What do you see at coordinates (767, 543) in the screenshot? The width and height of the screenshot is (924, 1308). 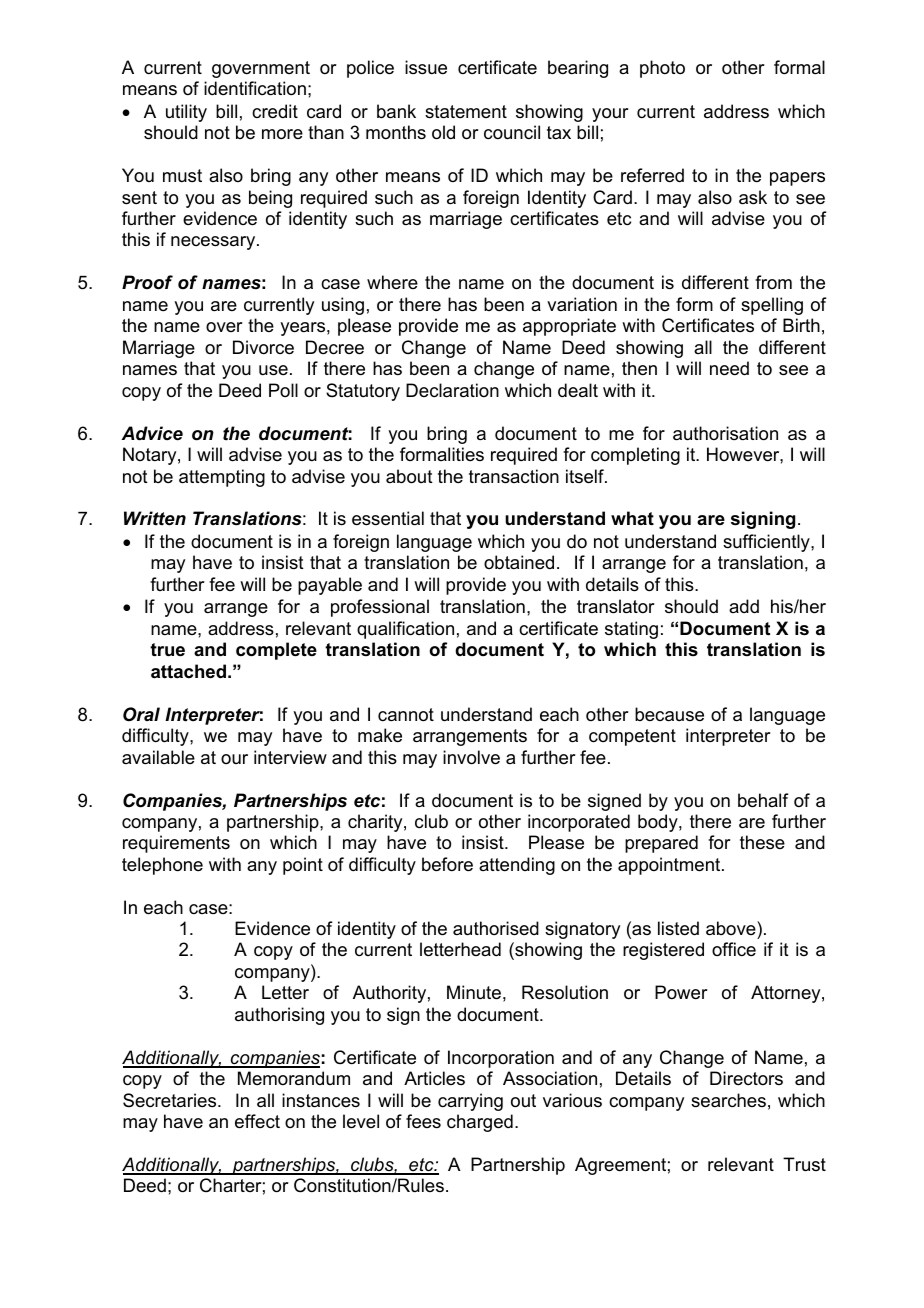 I see `sufficiently` at bounding box center [767, 543].
